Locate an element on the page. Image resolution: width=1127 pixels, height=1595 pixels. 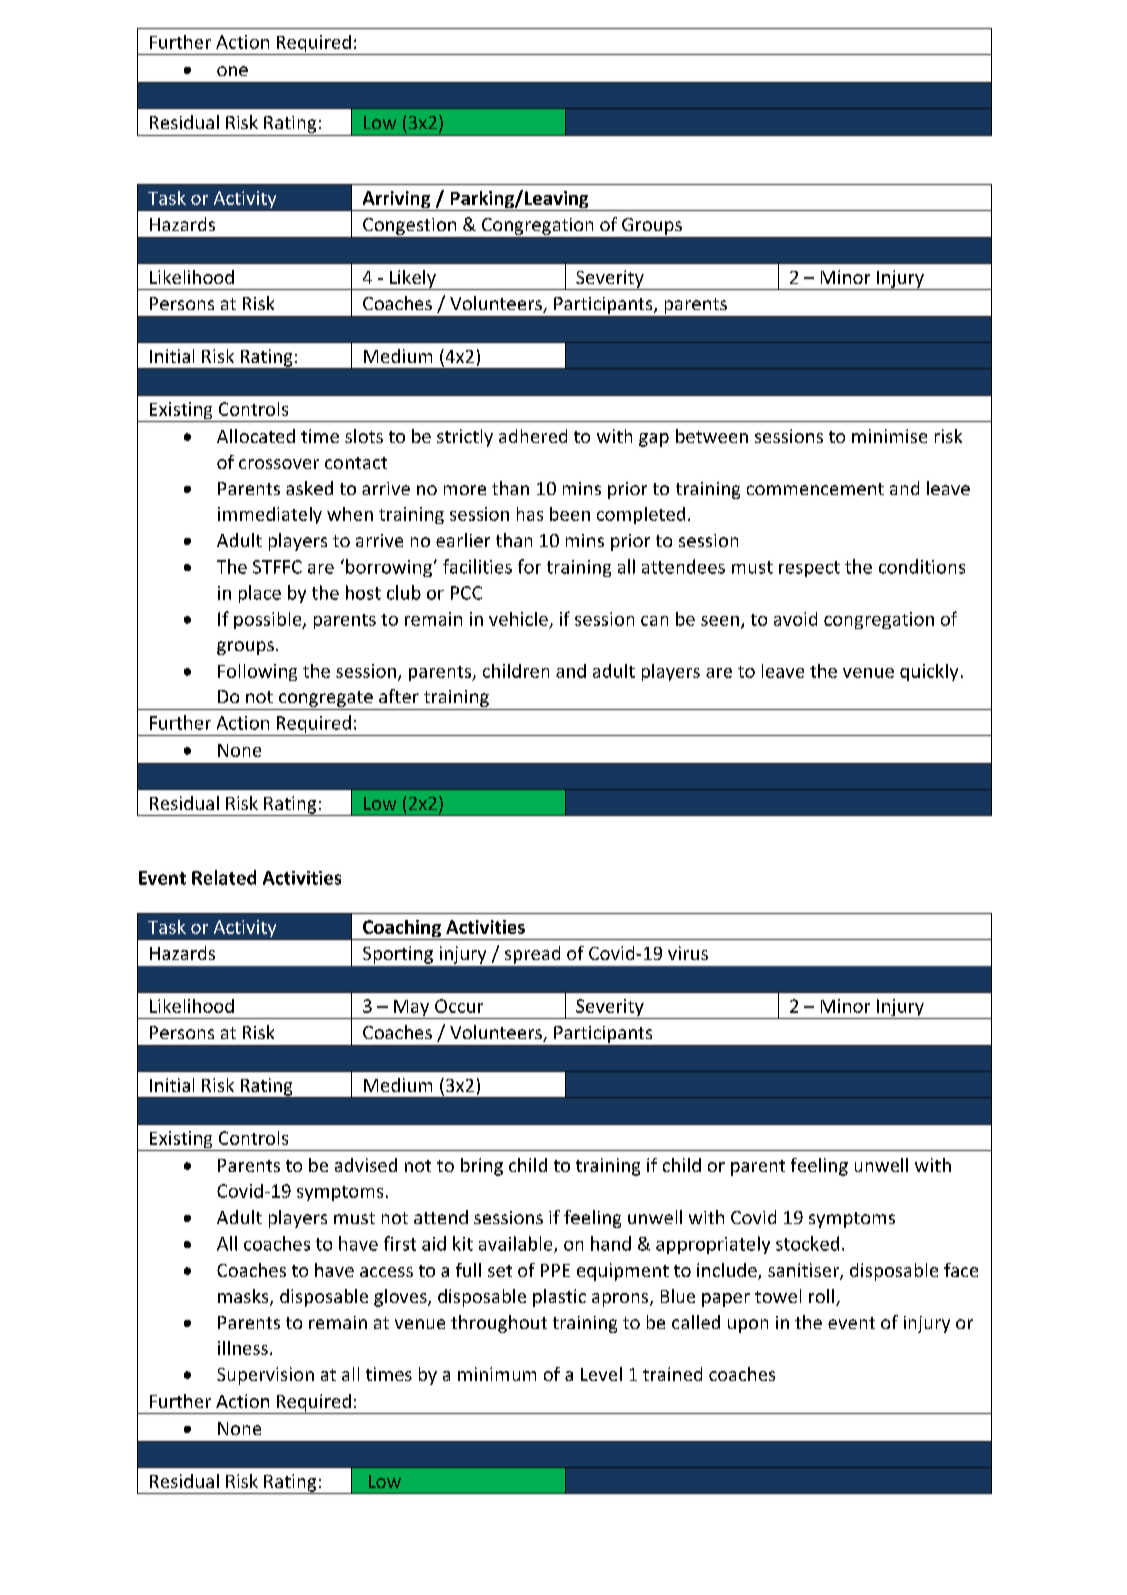
minimise is located at coordinates (889, 436).
